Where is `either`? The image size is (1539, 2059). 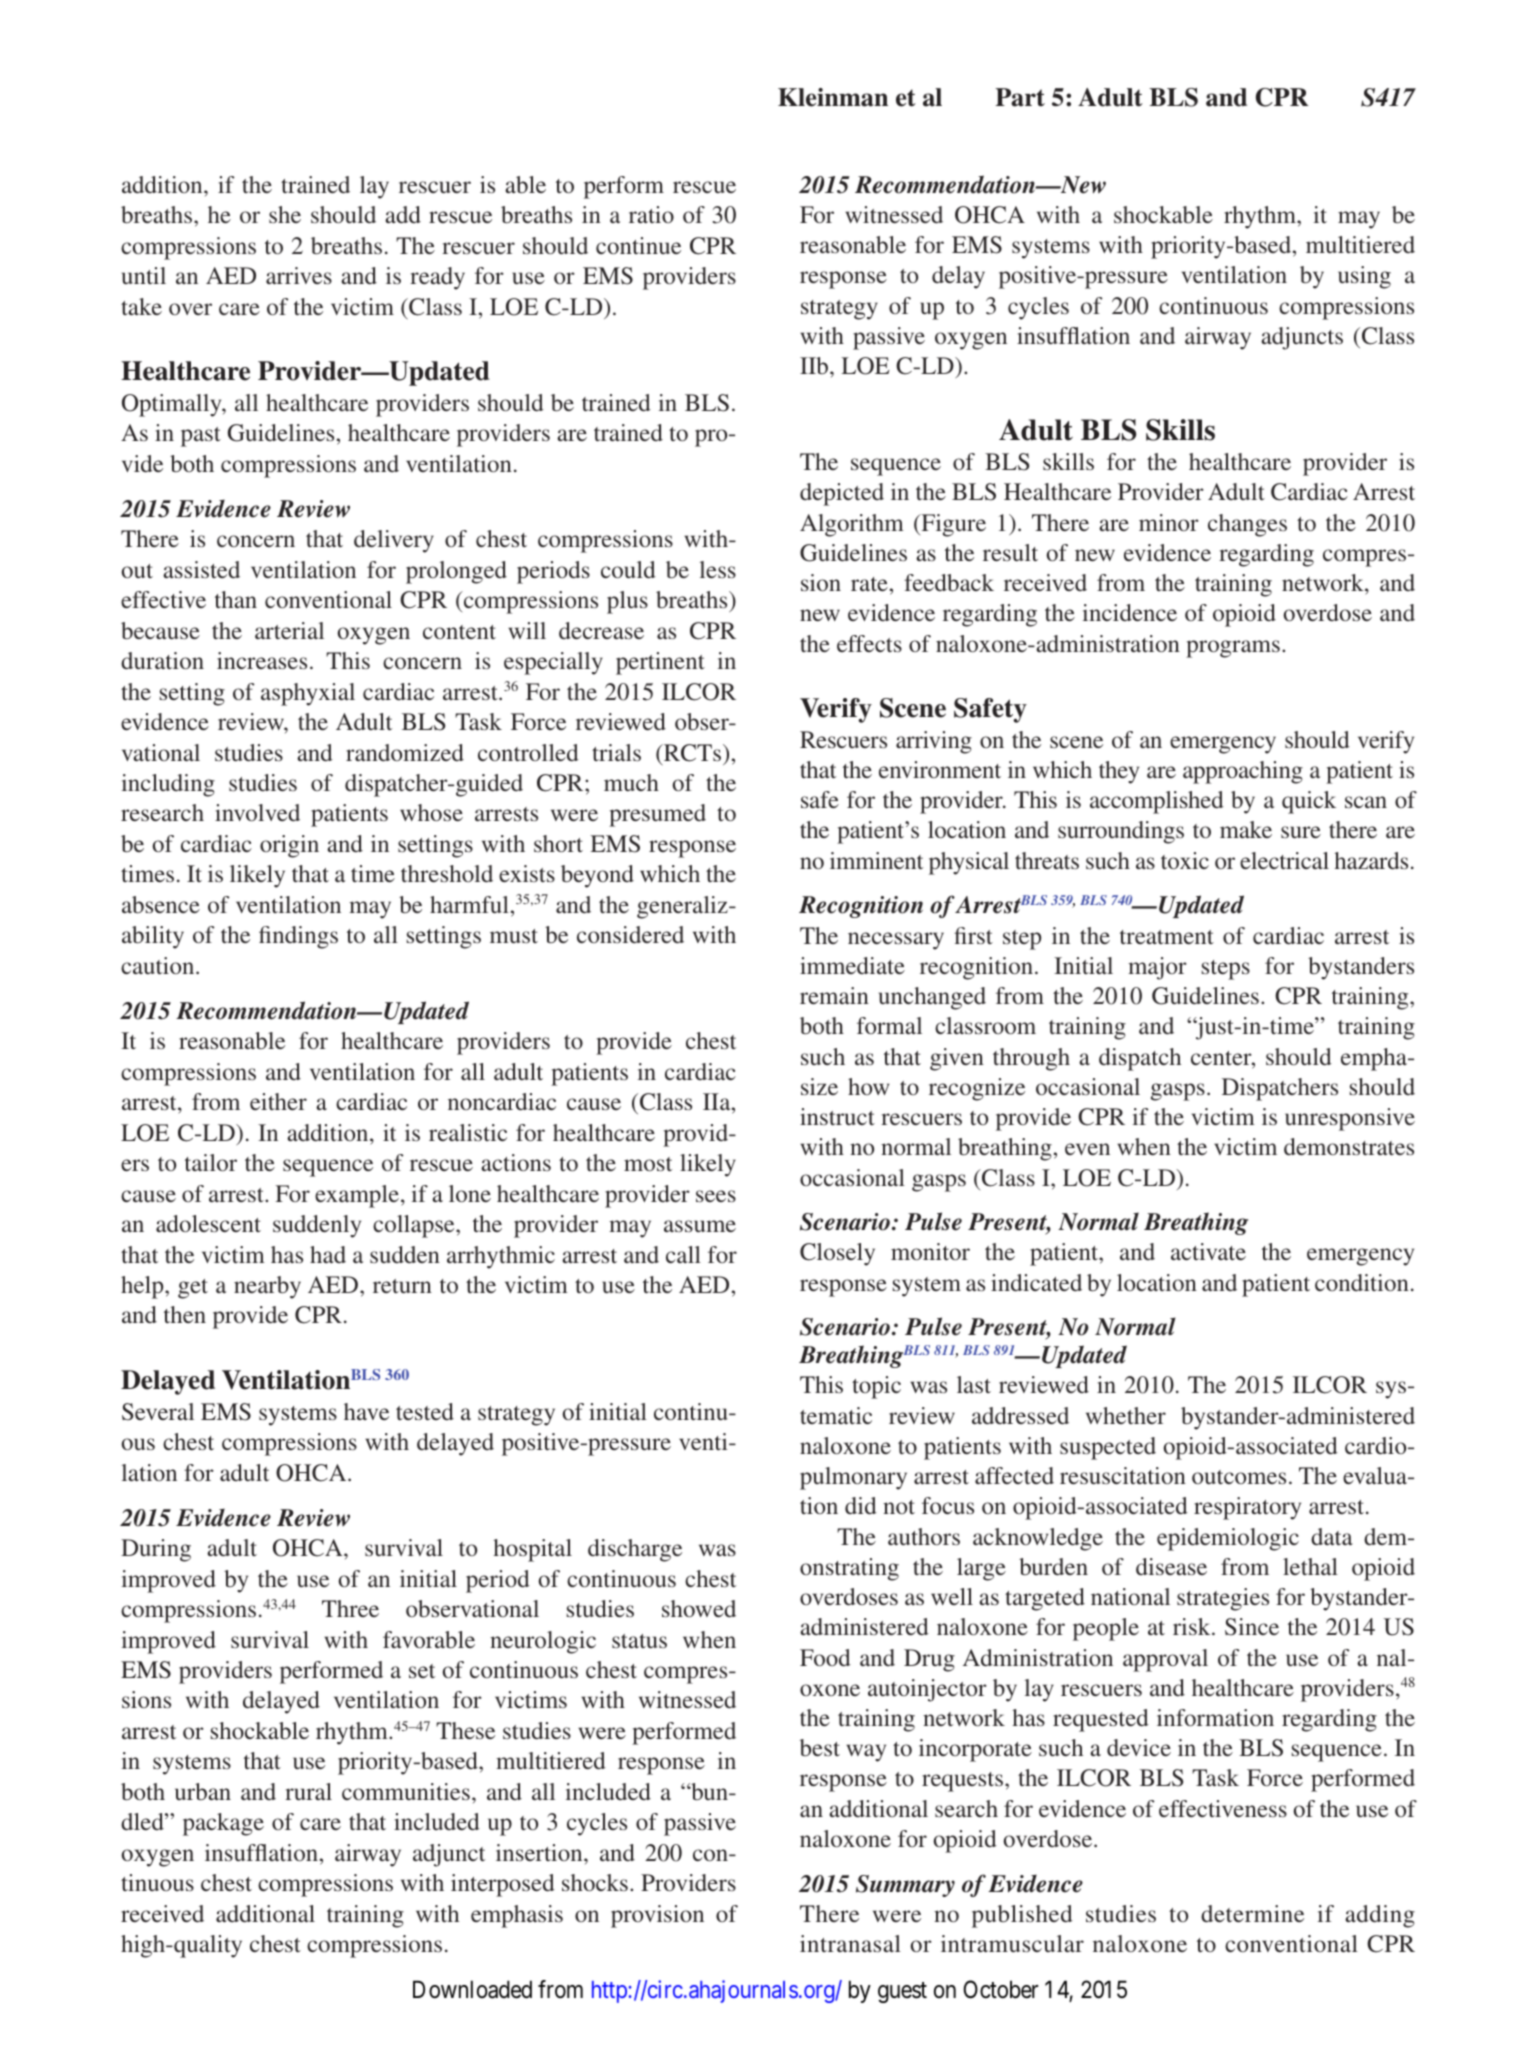
either is located at coordinates (278, 1101).
